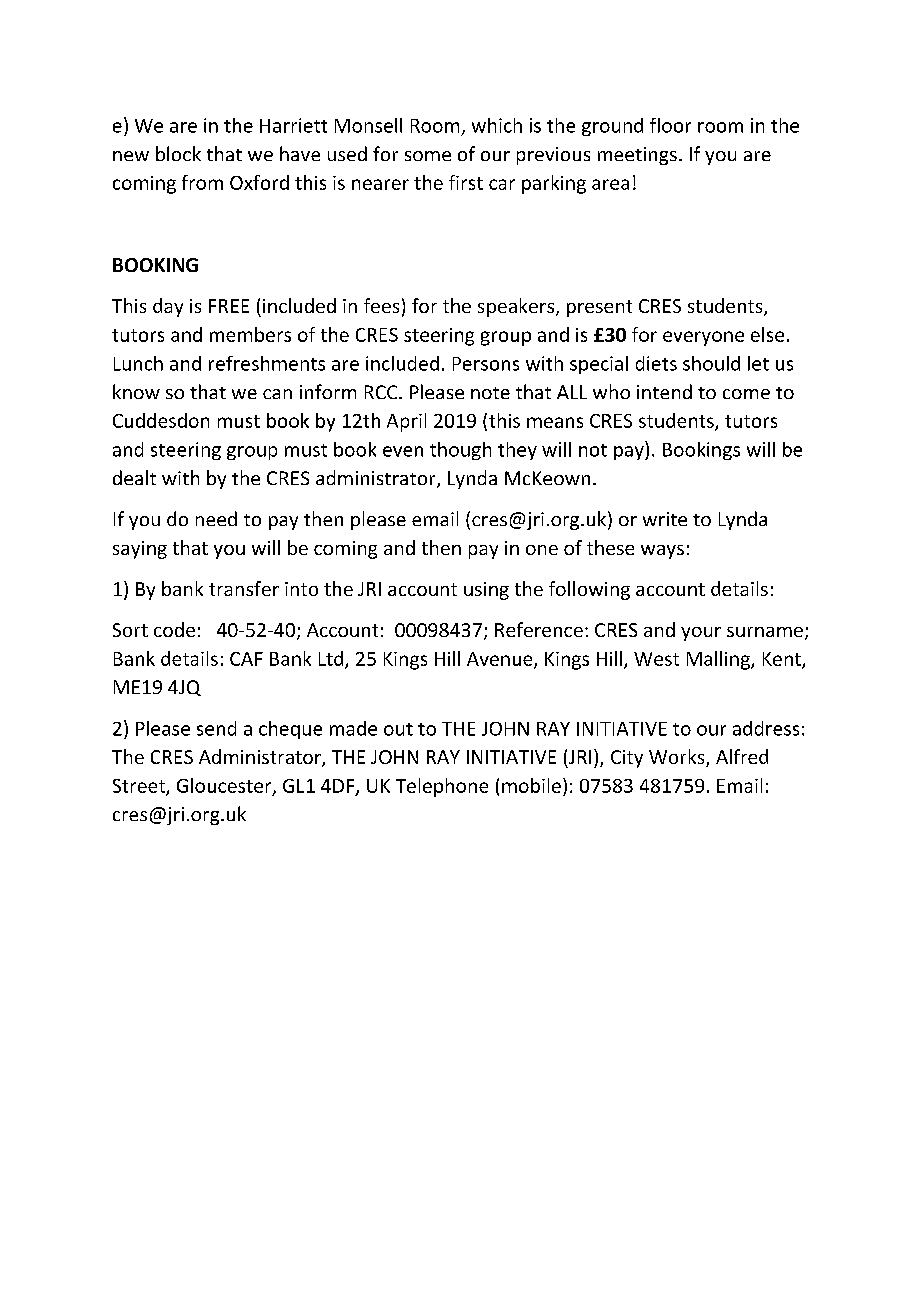  What do you see at coordinates (665, 519) in the screenshot?
I see `write` at bounding box center [665, 519].
